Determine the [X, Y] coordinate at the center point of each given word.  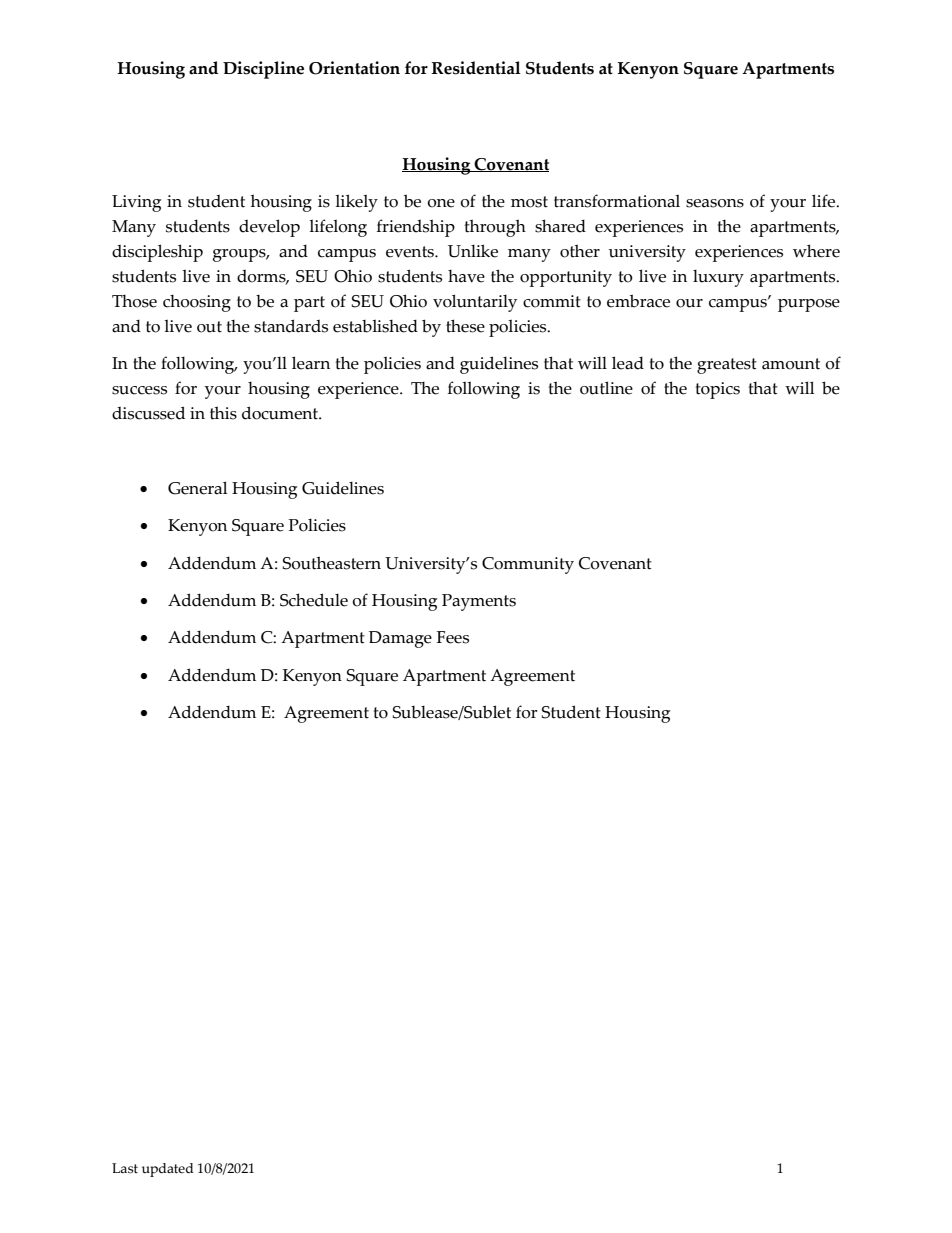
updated [168, 1170]
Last [125, 1168]
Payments [479, 602]
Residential [476, 68]
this [223, 413]
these [465, 326]
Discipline [263, 70]
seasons [715, 203]
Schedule [314, 600]
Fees [453, 637]
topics [718, 390]
